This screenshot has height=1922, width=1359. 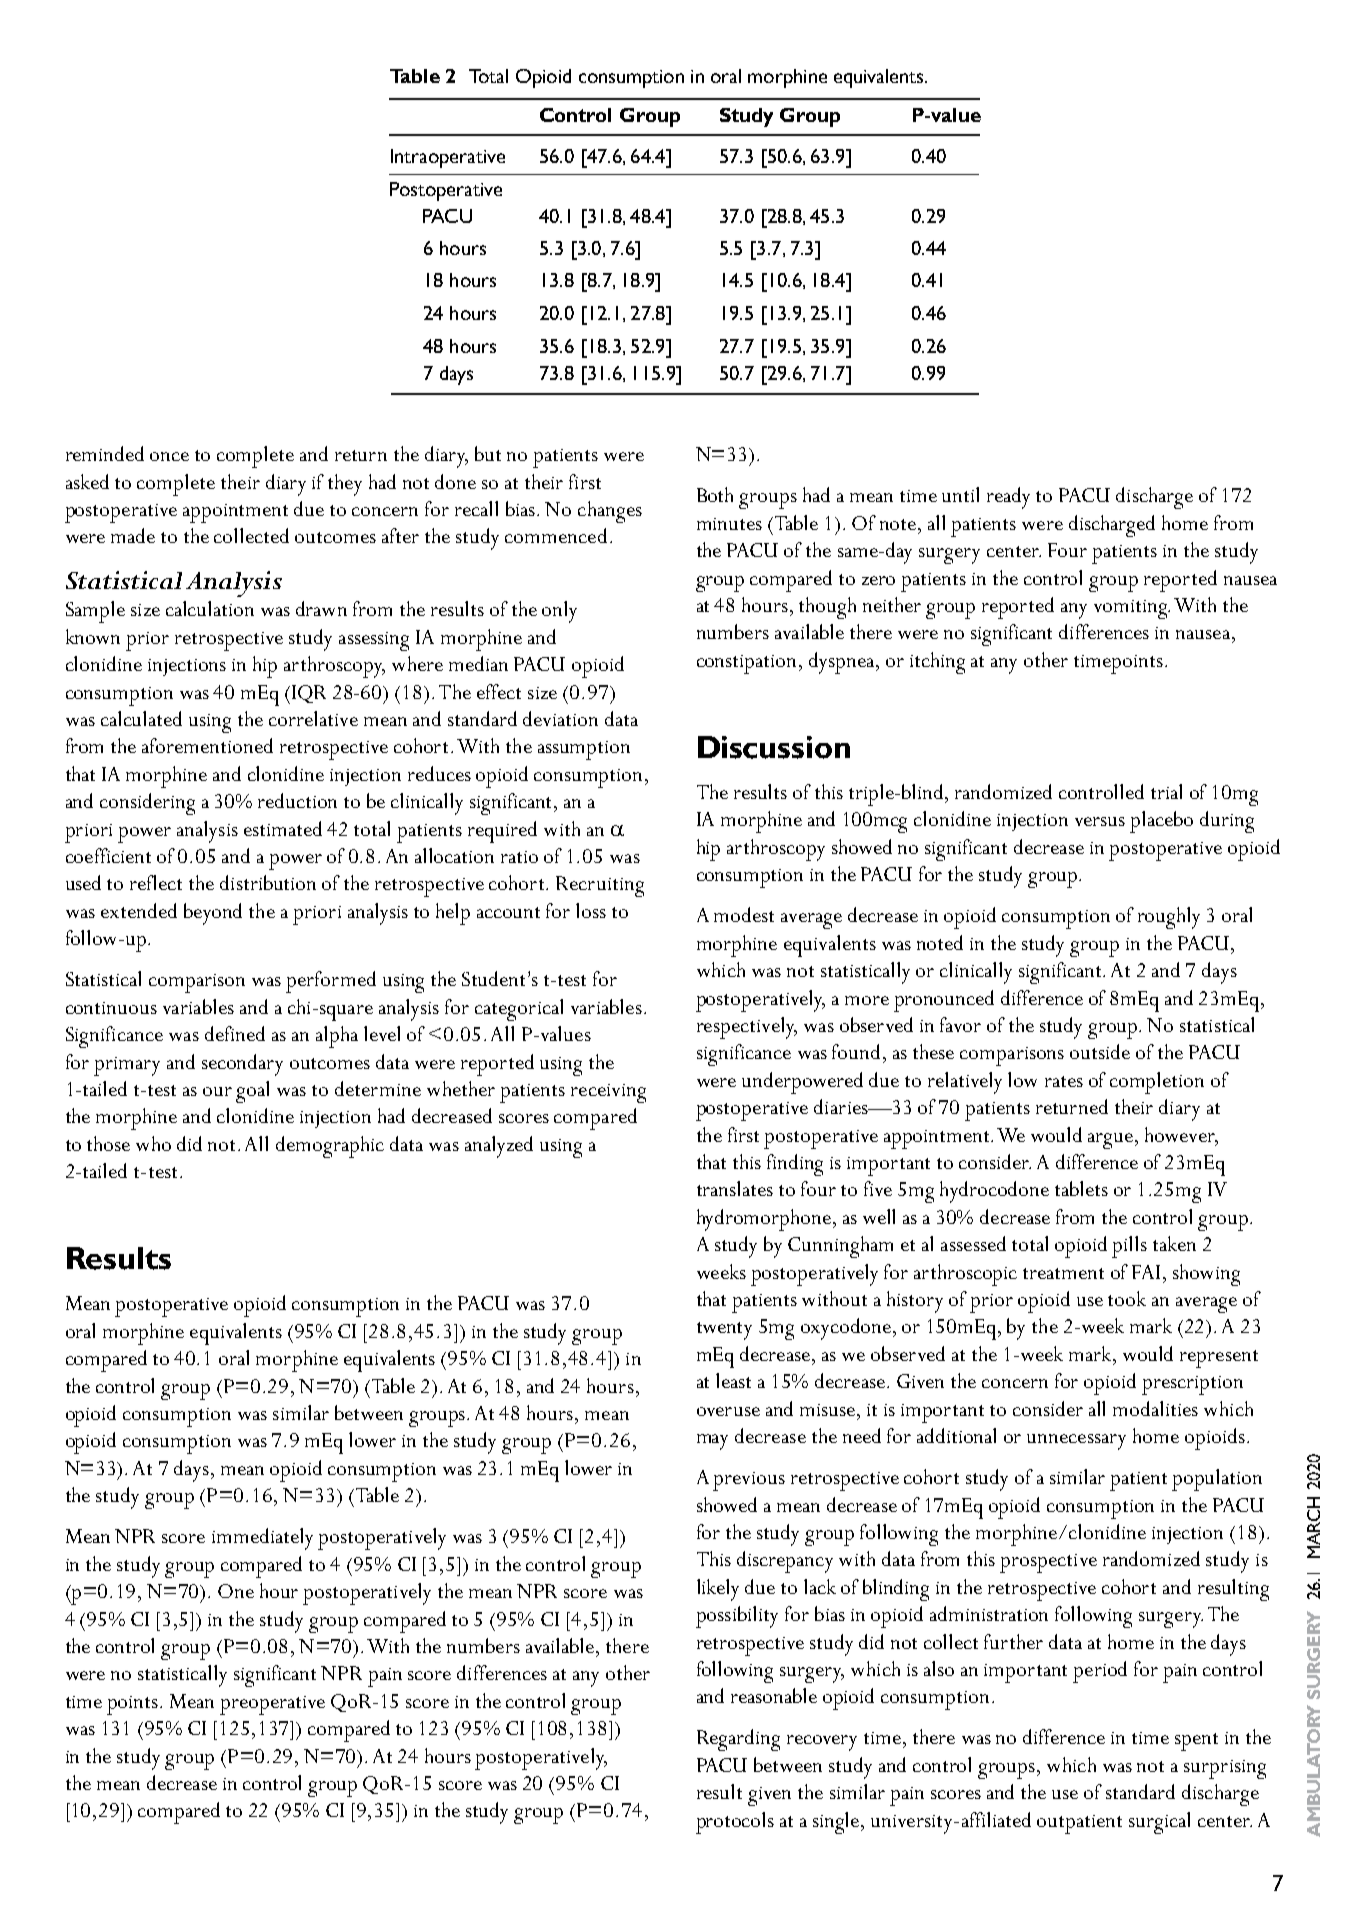 What do you see at coordinates (210, 608) in the screenshot?
I see `calculation` at bounding box center [210, 608].
